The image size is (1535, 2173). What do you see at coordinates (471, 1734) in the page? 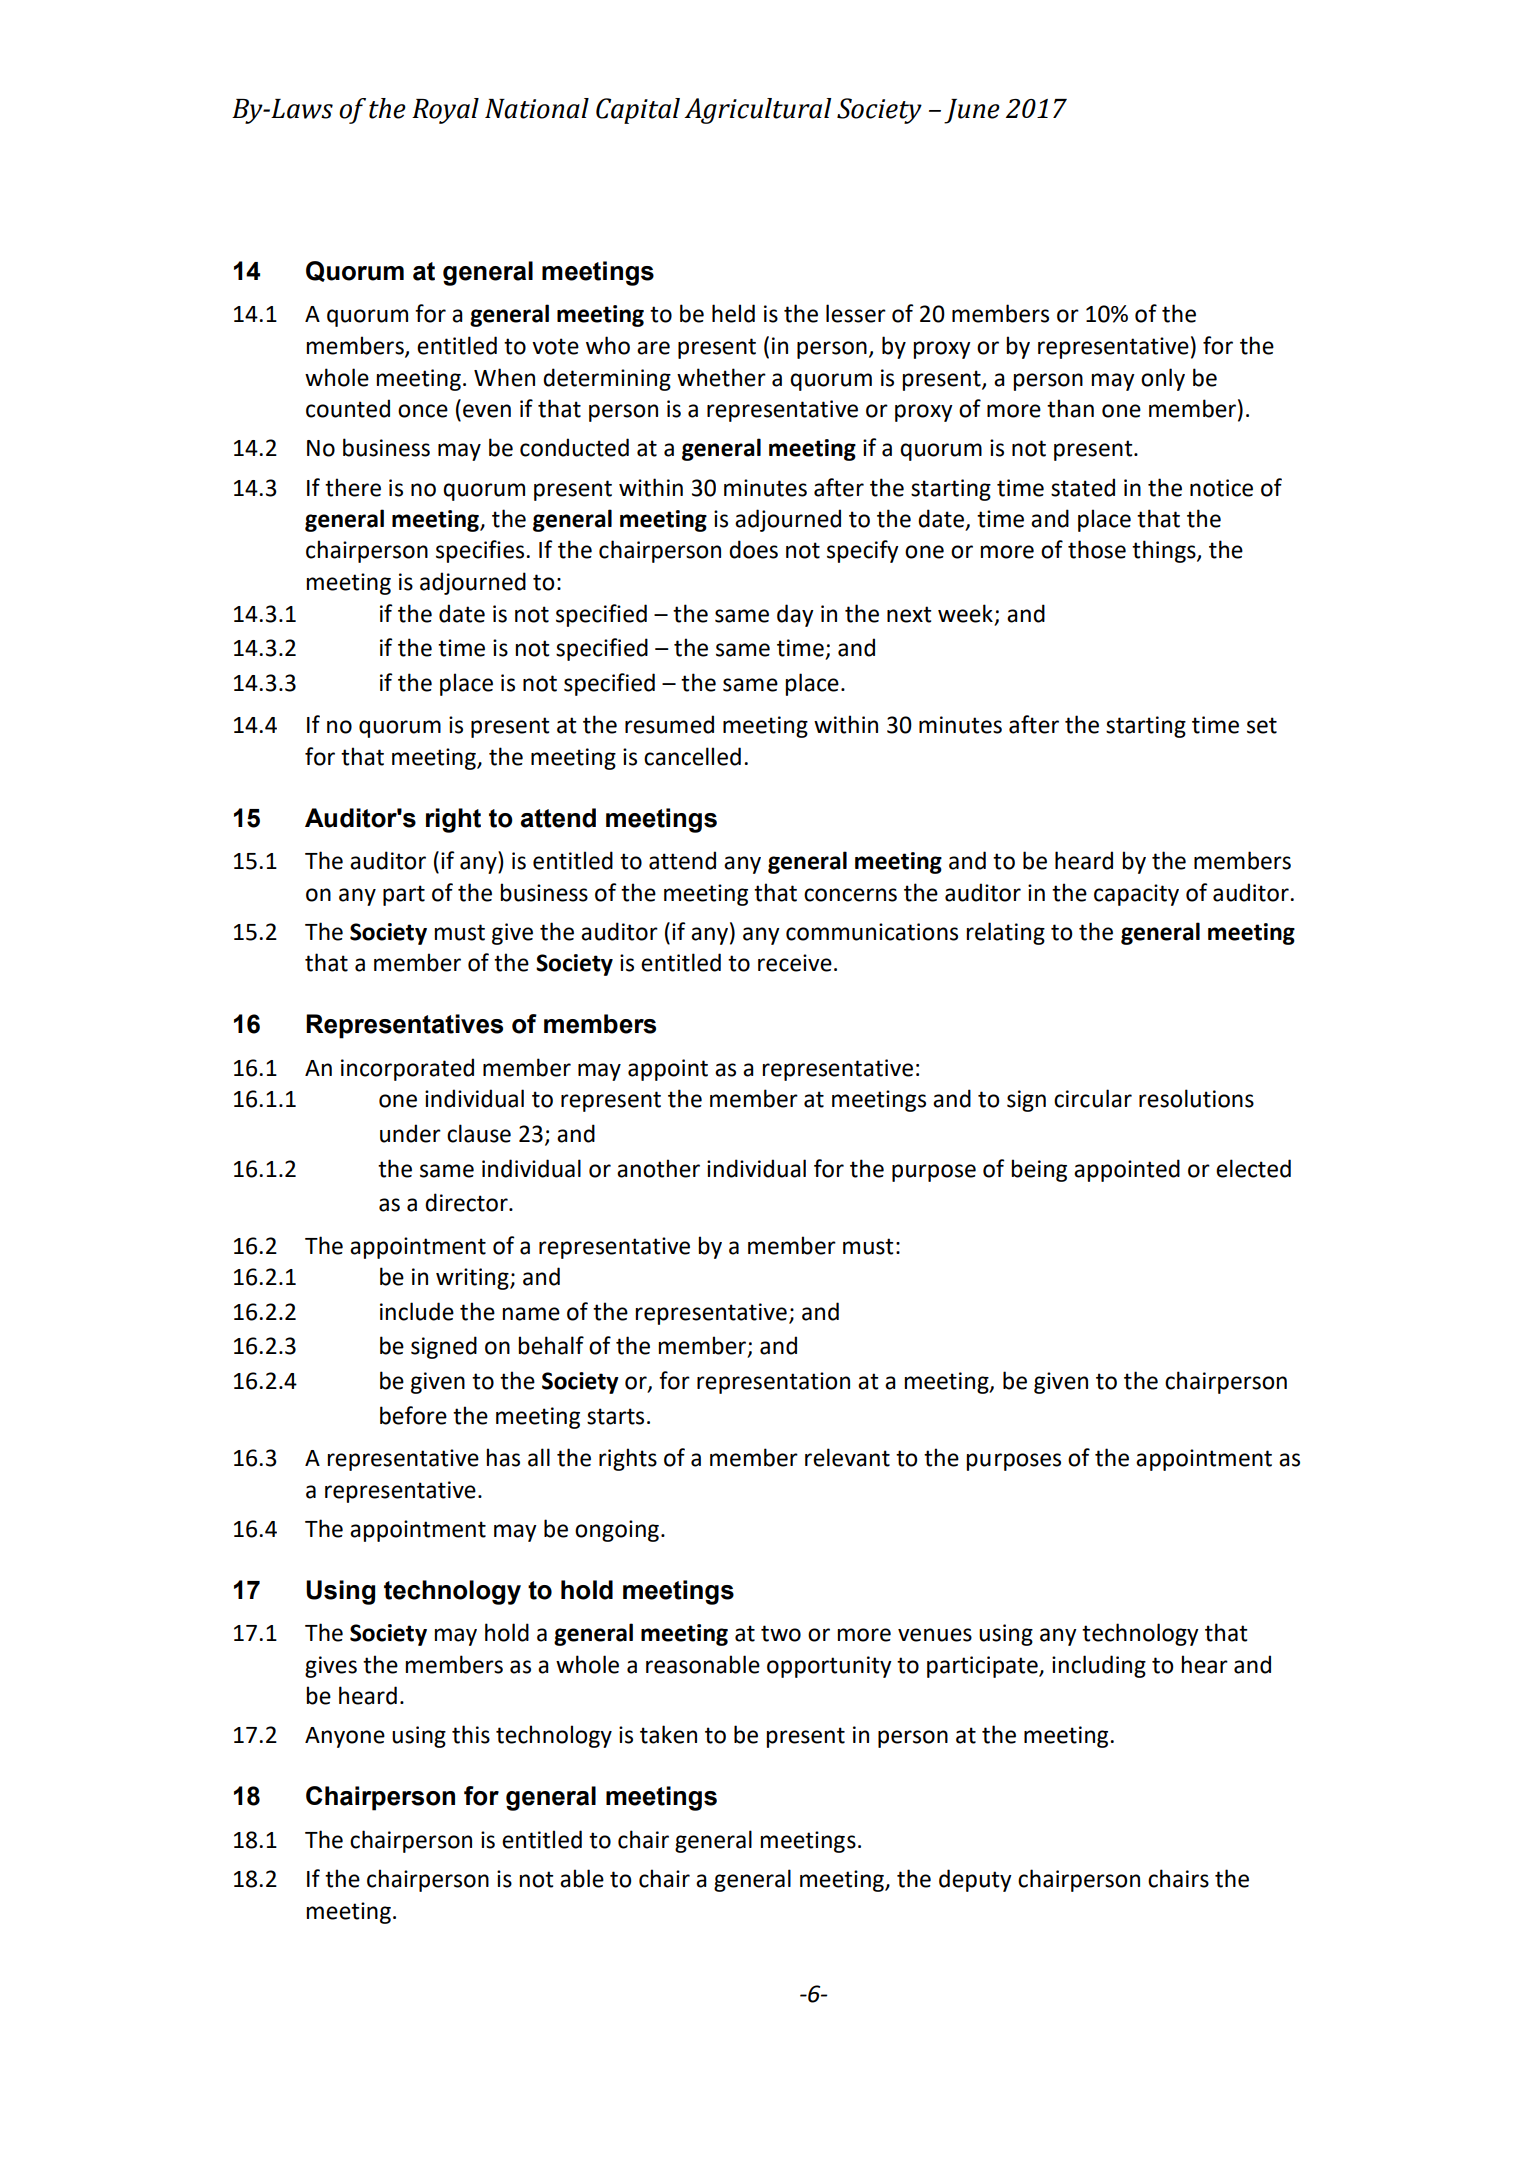
I see `this` at bounding box center [471, 1734].
